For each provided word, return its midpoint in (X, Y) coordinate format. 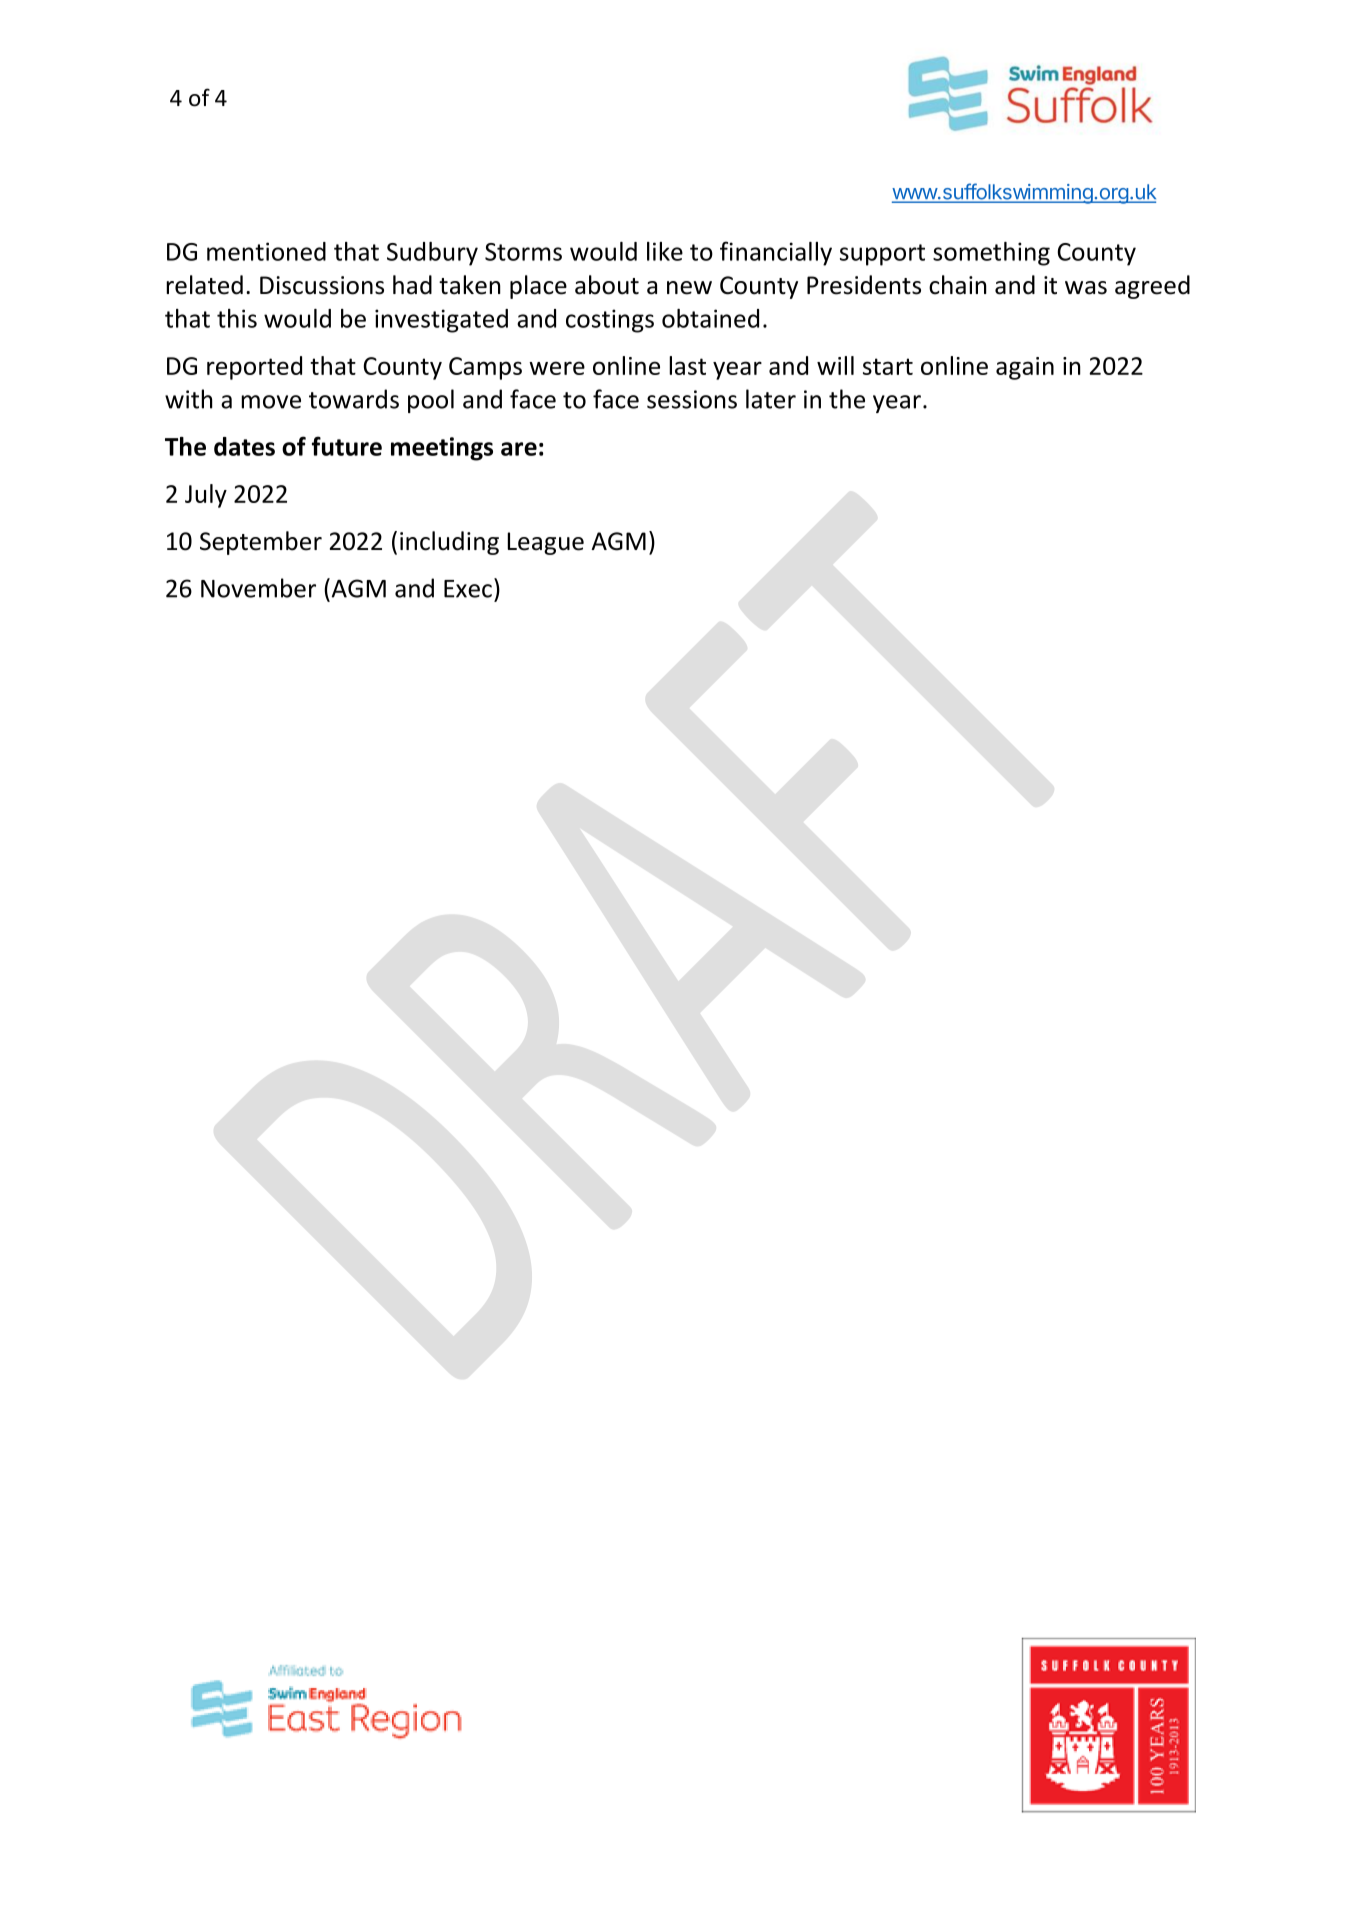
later (771, 399)
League (545, 543)
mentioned (266, 251)
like (665, 251)
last (687, 365)
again (1025, 368)
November (258, 588)
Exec (468, 589)
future (347, 446)
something (991, 254)
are (519, 449)
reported (254, 368)
